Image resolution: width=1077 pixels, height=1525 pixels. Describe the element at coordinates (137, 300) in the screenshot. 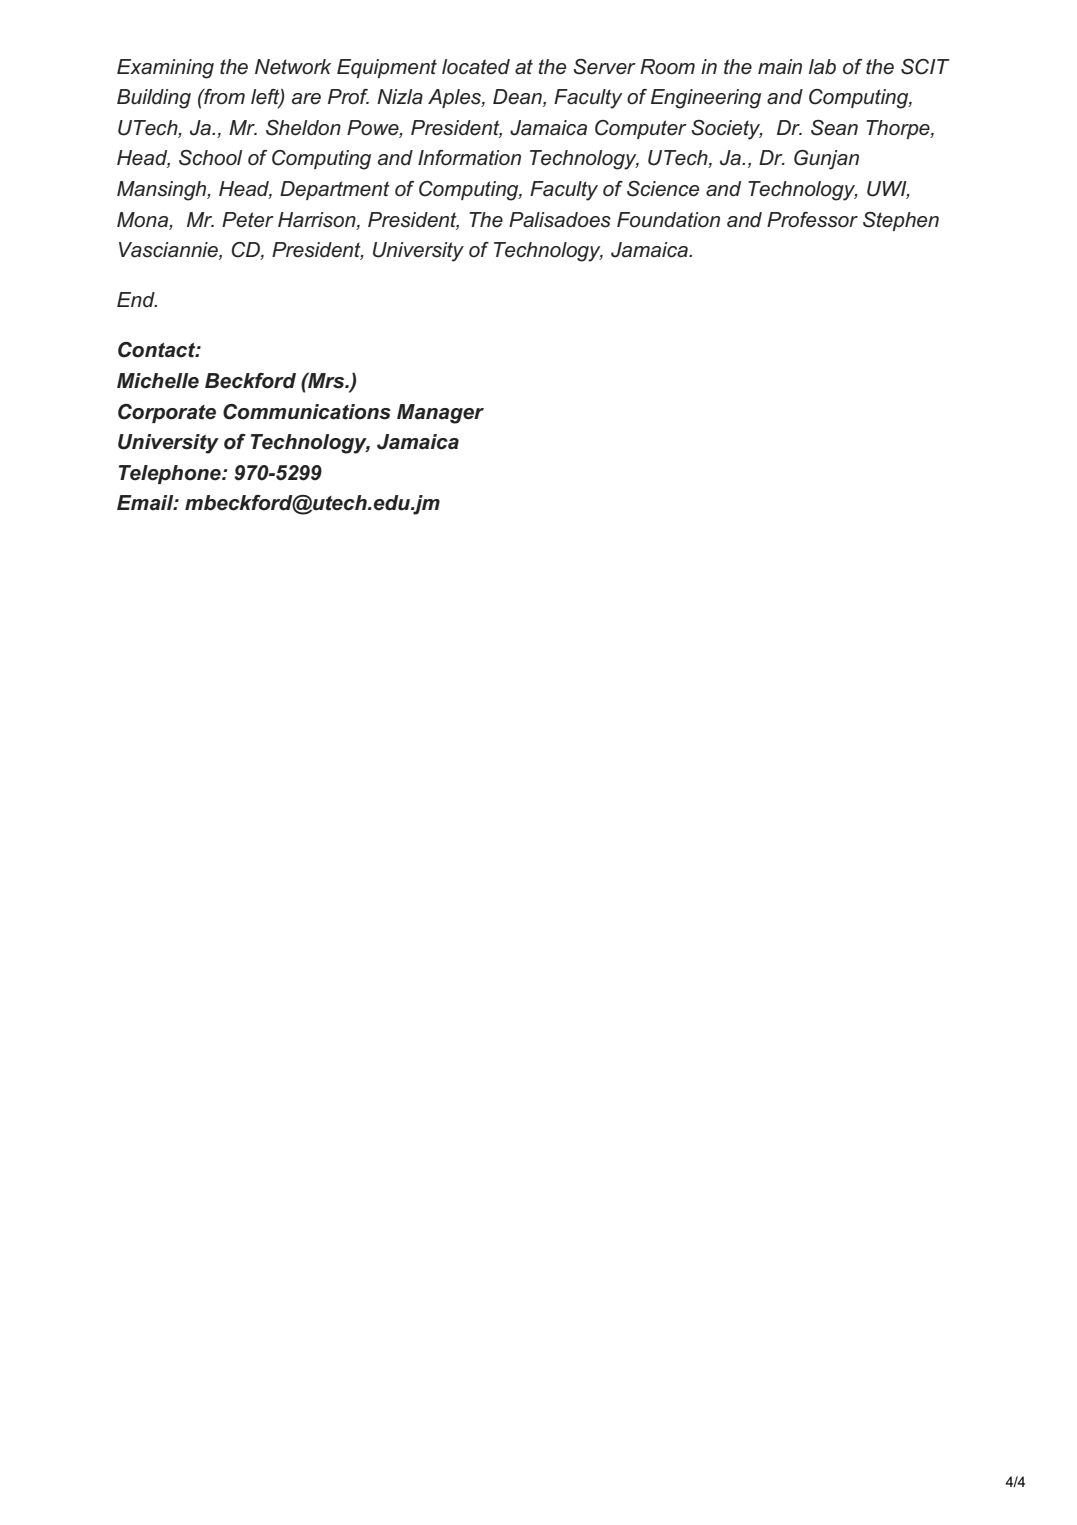

I see `End` at that location.
